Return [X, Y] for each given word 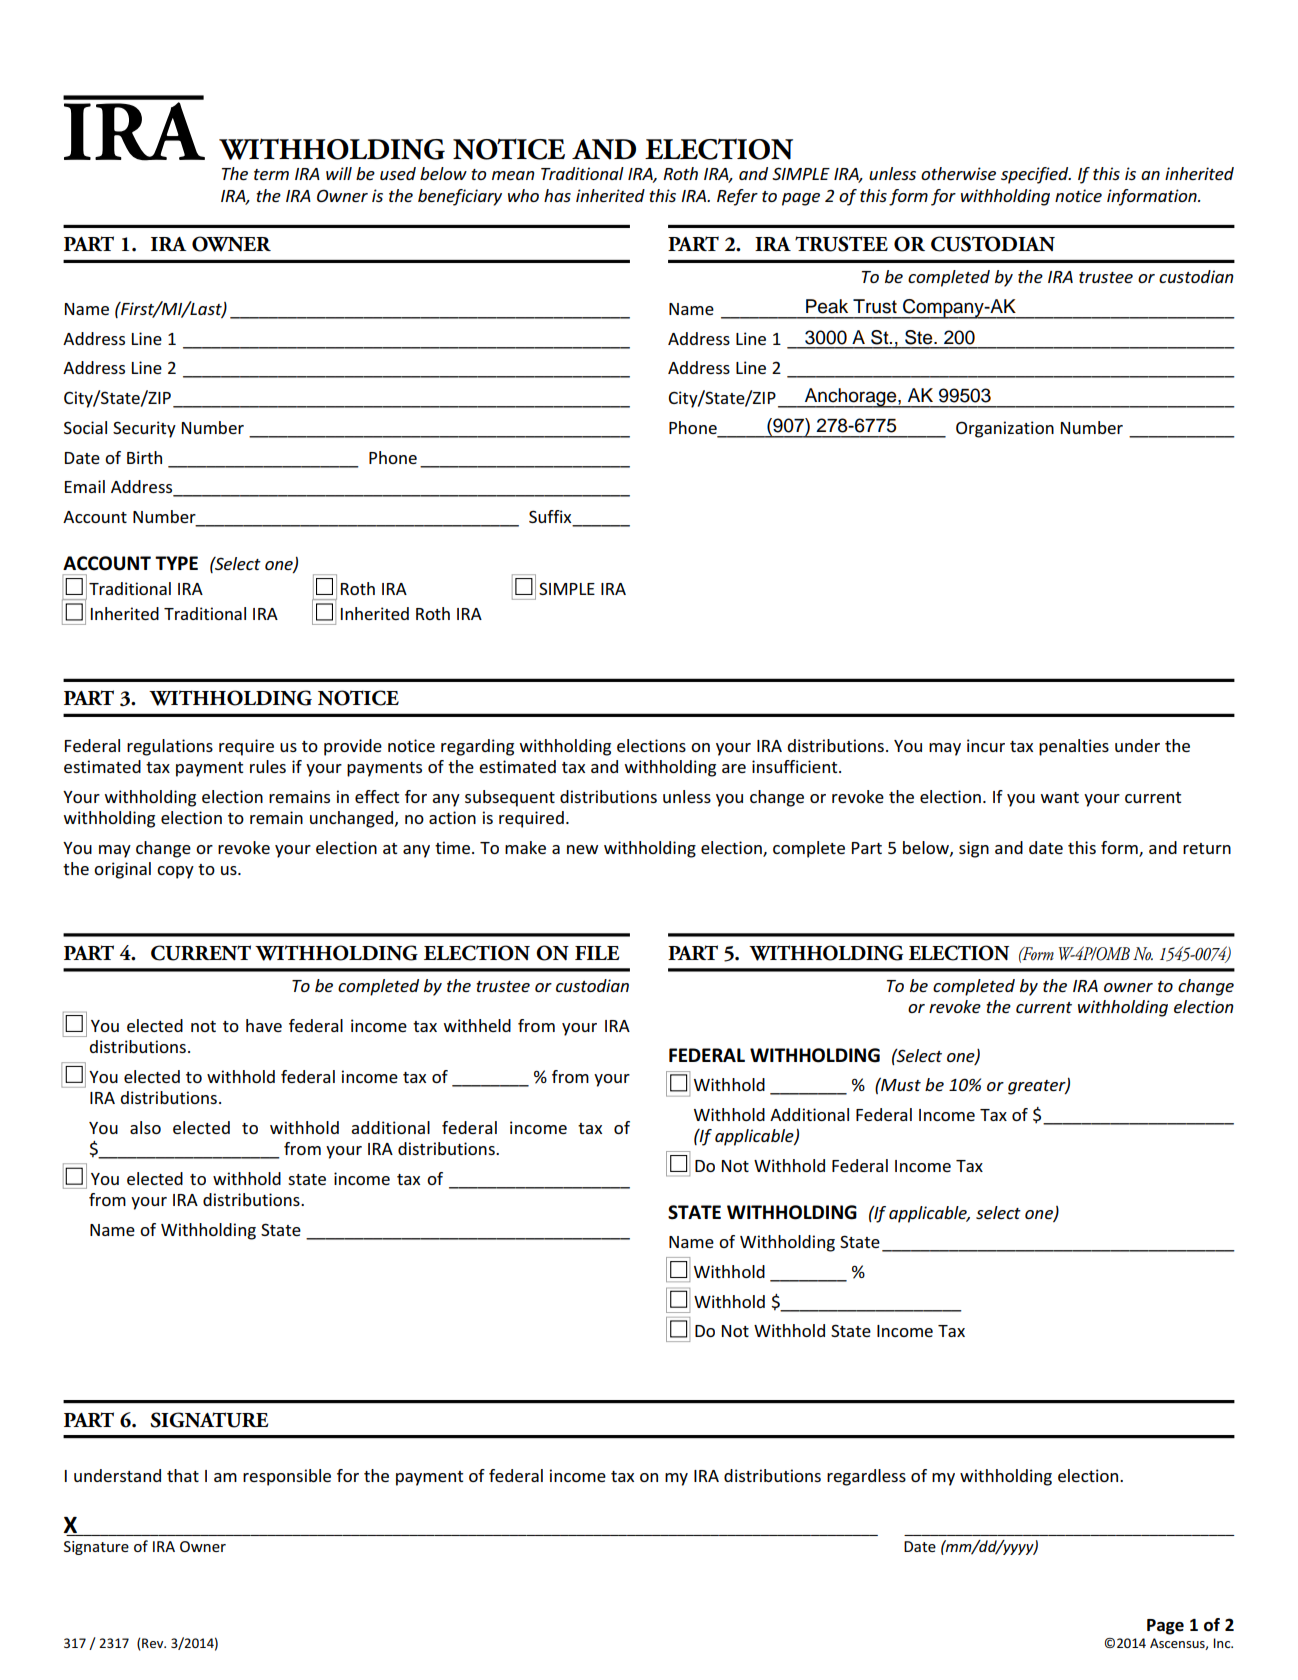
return [1207, 848]
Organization [1005, 429]
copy [175, 872]
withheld [477, 1025]
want [1060, 797]
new [582, 849]
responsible [287, 1477]
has [557, 195]
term [271, 174]
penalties [1074, 747]
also [145, 1127]
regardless [866, 1477]
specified [1036, 175]
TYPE [176, 563]
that [183, 1475]
